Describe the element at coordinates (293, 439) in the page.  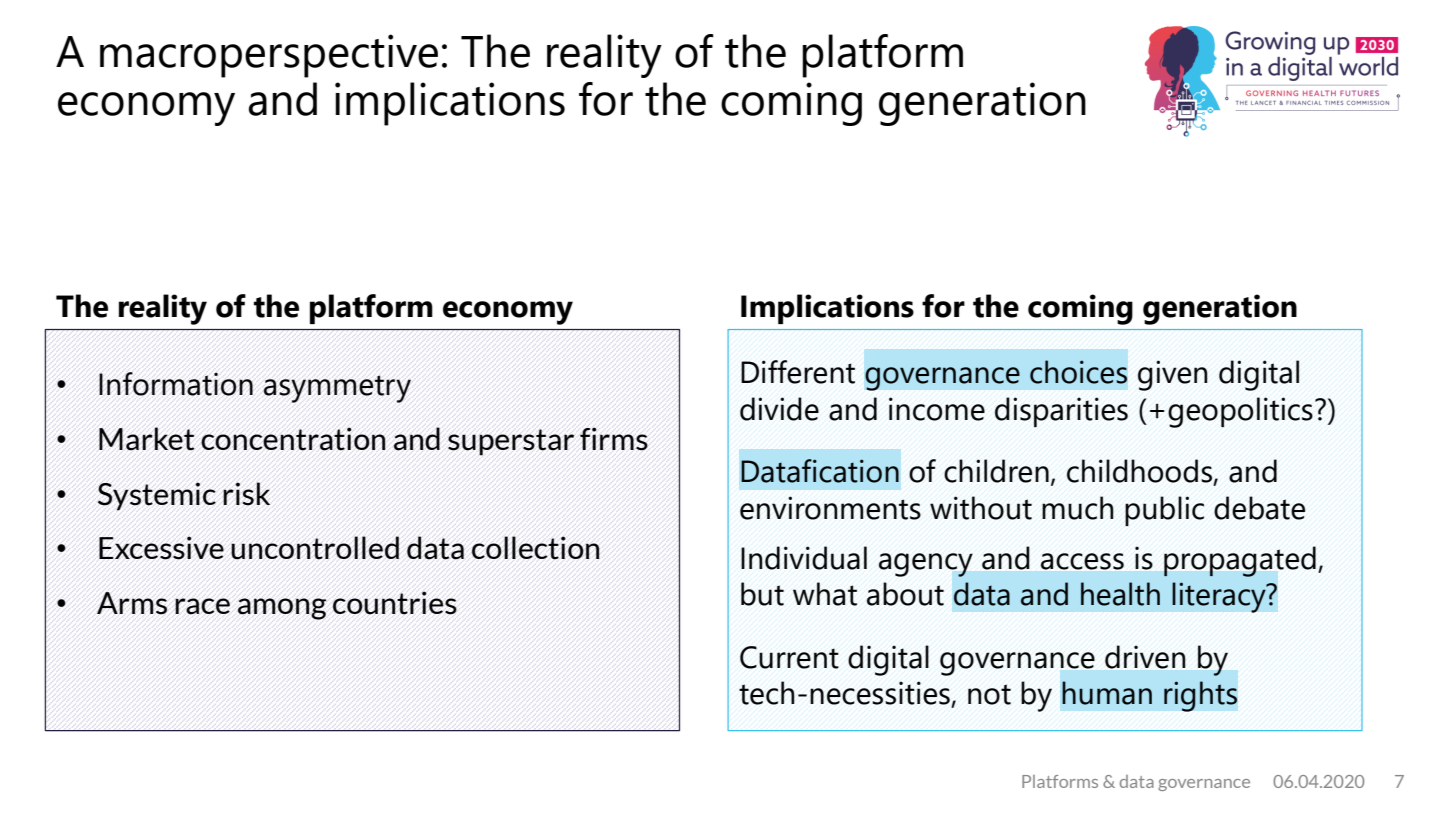
I see `concentration` at that location.
